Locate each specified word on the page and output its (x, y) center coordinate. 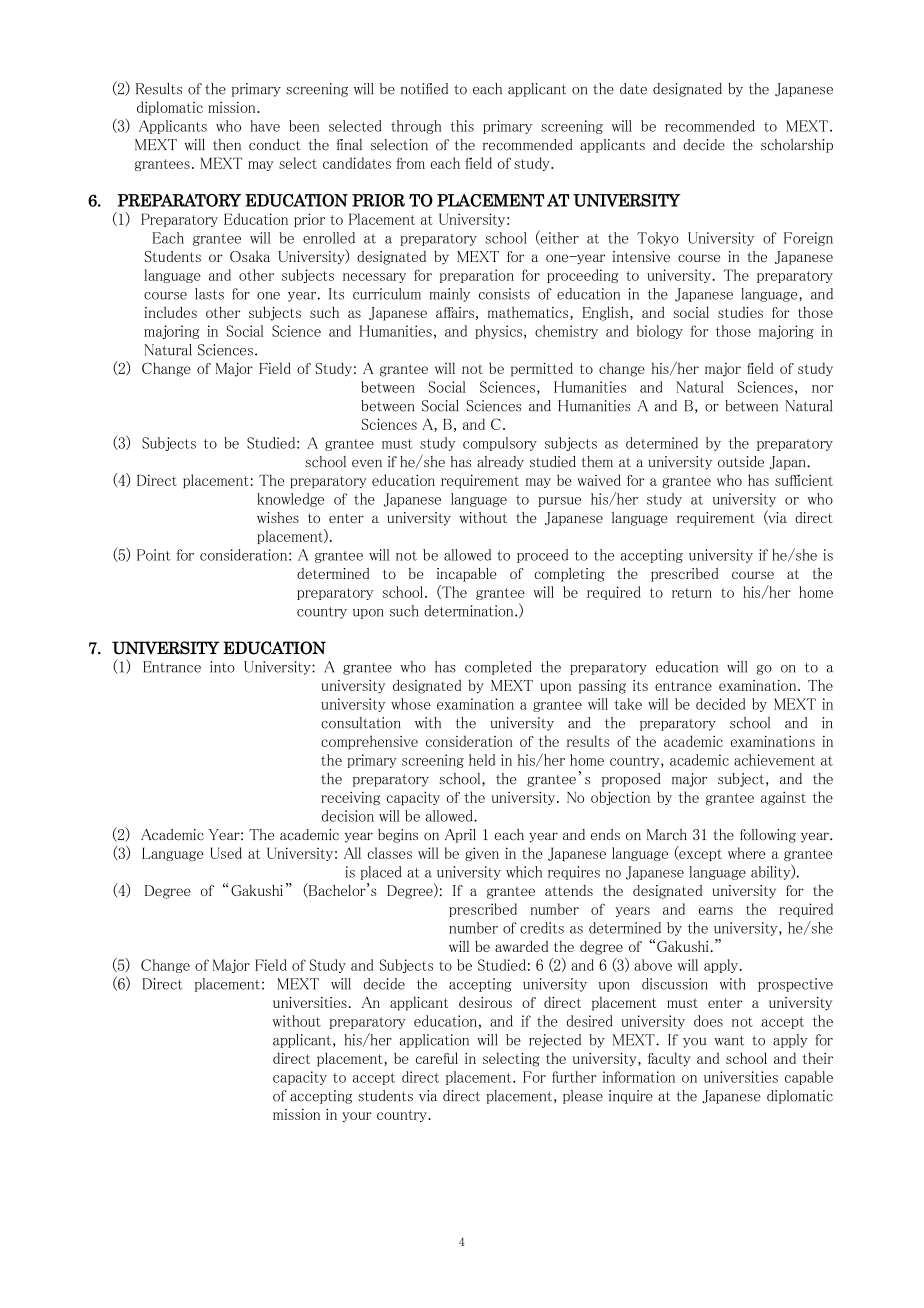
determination (470, 611)
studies (740, 312)
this (462, 126)
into (222, 667)
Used (226, 853)
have (265, 126)
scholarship (797, 146)
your (357, 1117)
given (482, 854)
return (692, 593)
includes (170, 312)
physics (500, 332)
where (746, 853)
